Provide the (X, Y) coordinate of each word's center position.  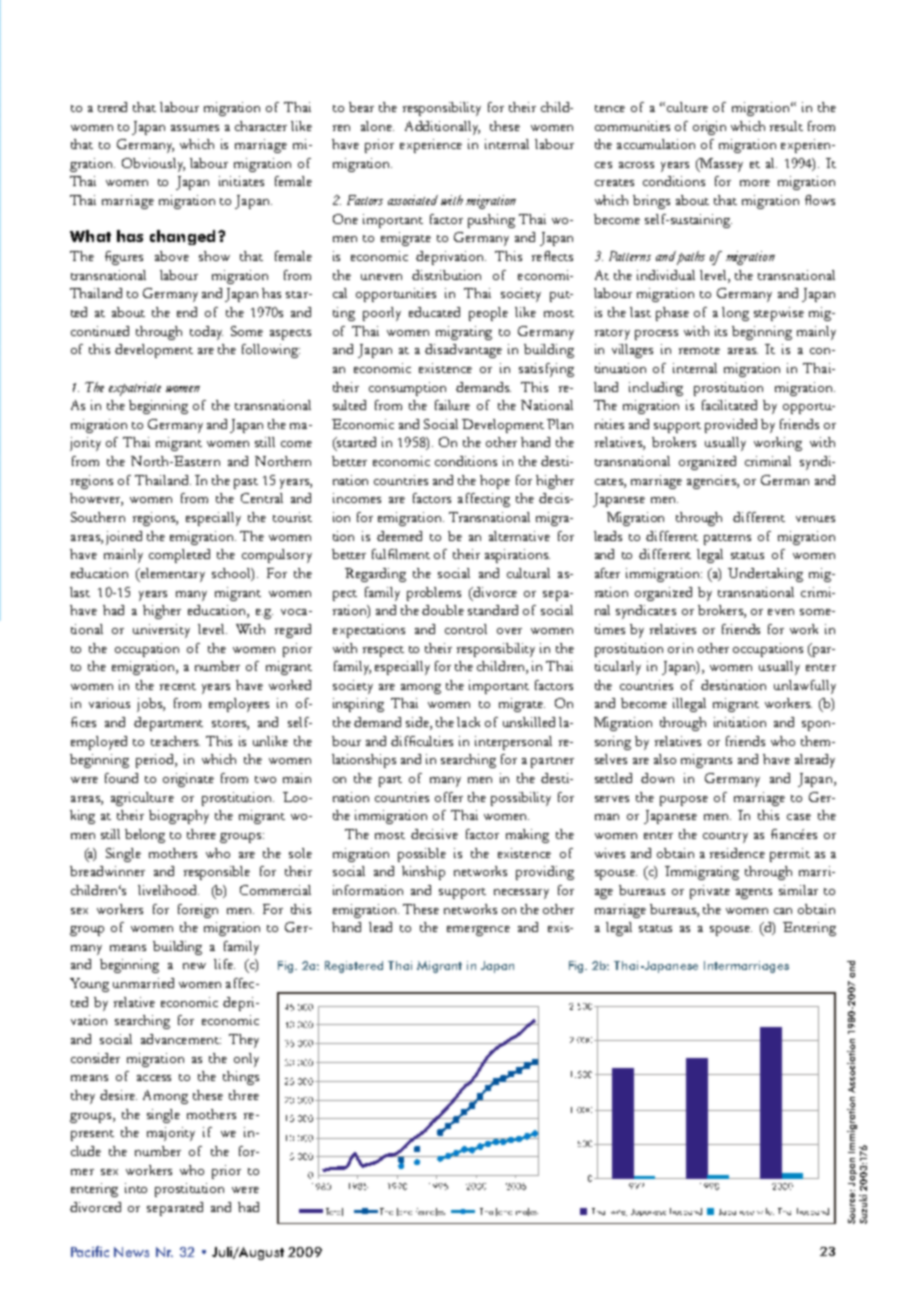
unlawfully (805, 687)
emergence (478, 931)
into (136, 1188)
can (783, 911)
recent (178, 686)
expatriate (135, 389)
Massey (720, 165)
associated (413, 200)
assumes (195, 128)
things (241, 1078)
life (224, 964)
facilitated (729, 405)
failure (452, 405)
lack (468, 722)
